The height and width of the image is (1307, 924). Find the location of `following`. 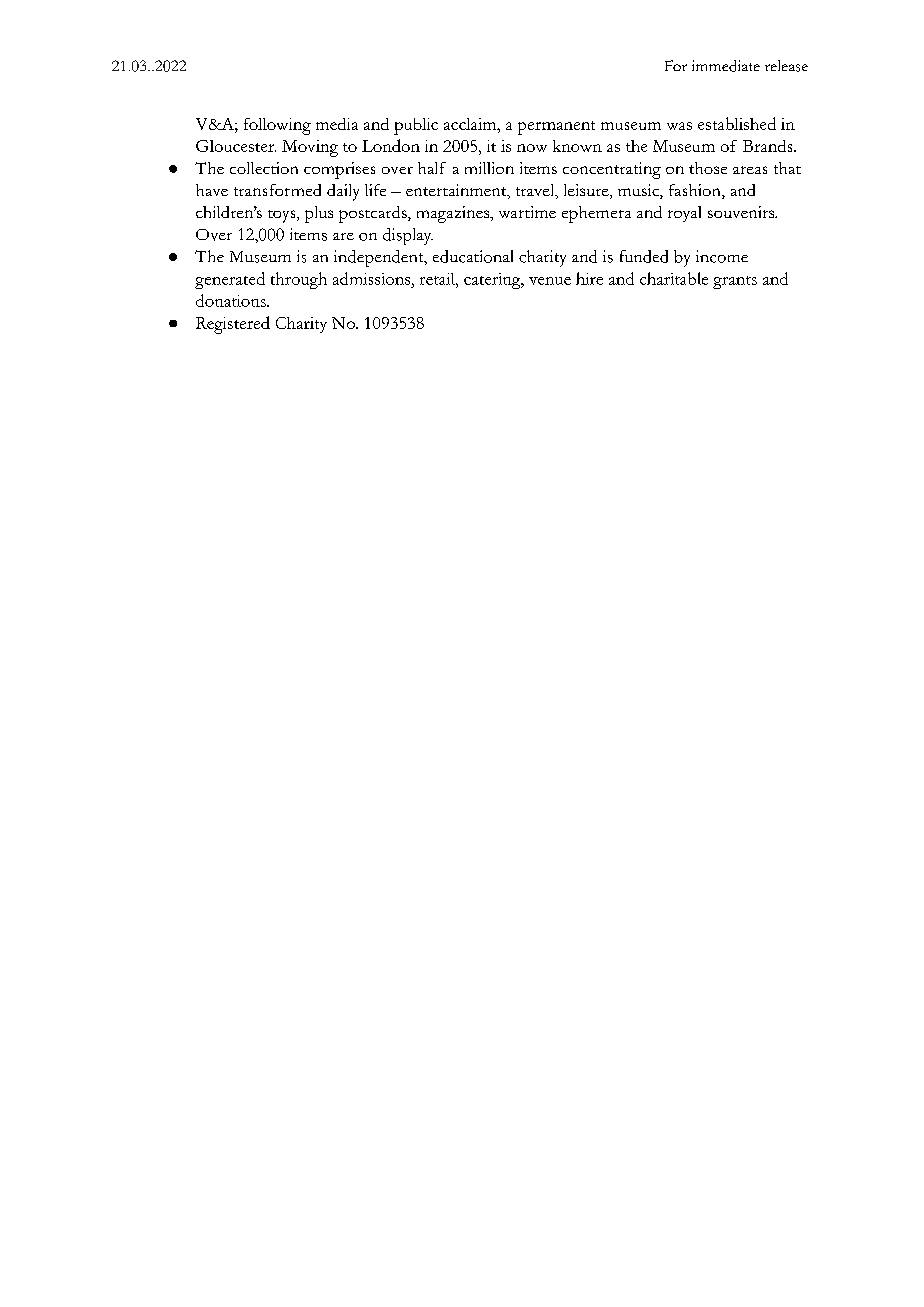

following is located at coordinates (277, 126).
